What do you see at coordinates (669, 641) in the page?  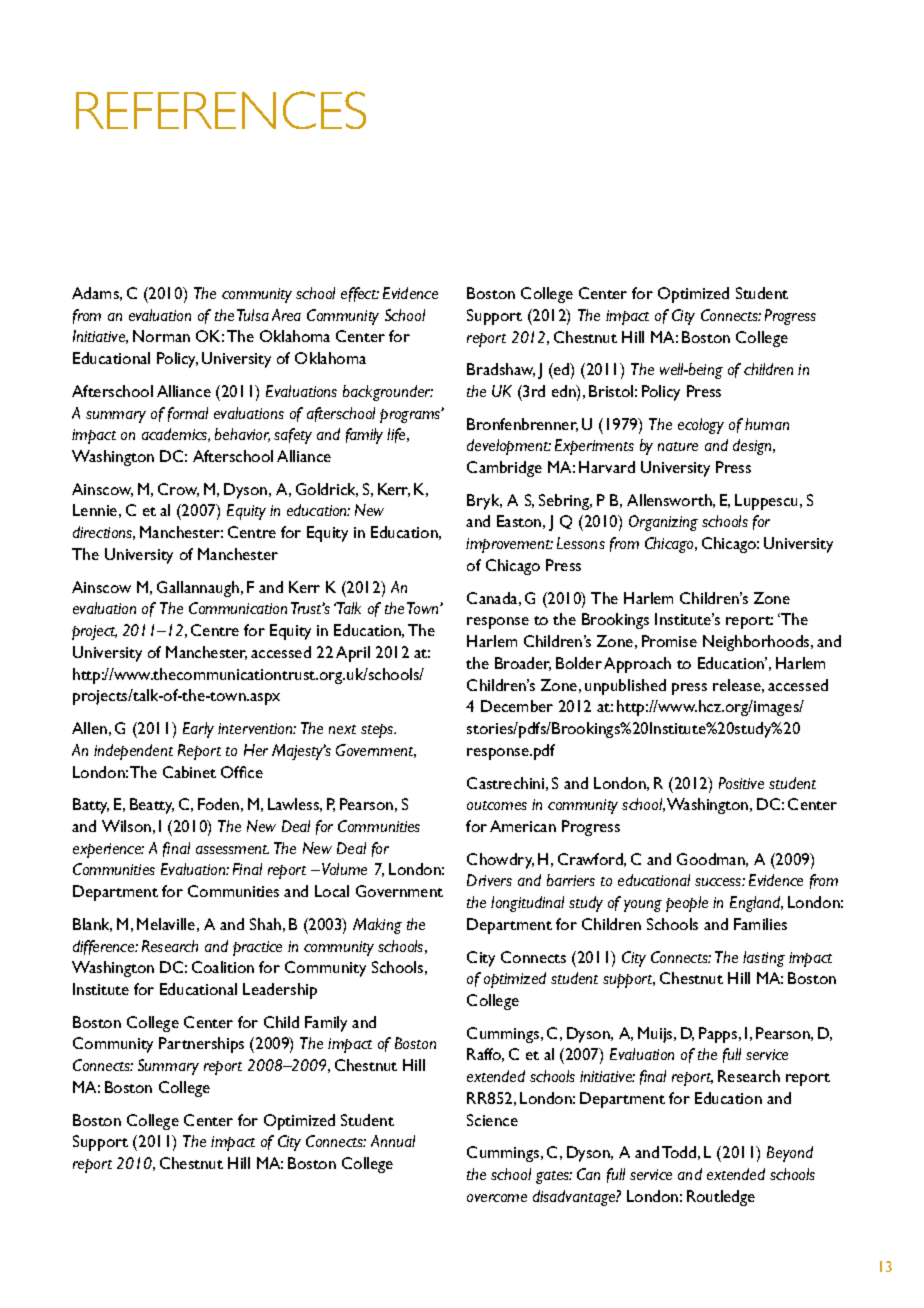 I see `Promise` at bounding box center [669, 641].
